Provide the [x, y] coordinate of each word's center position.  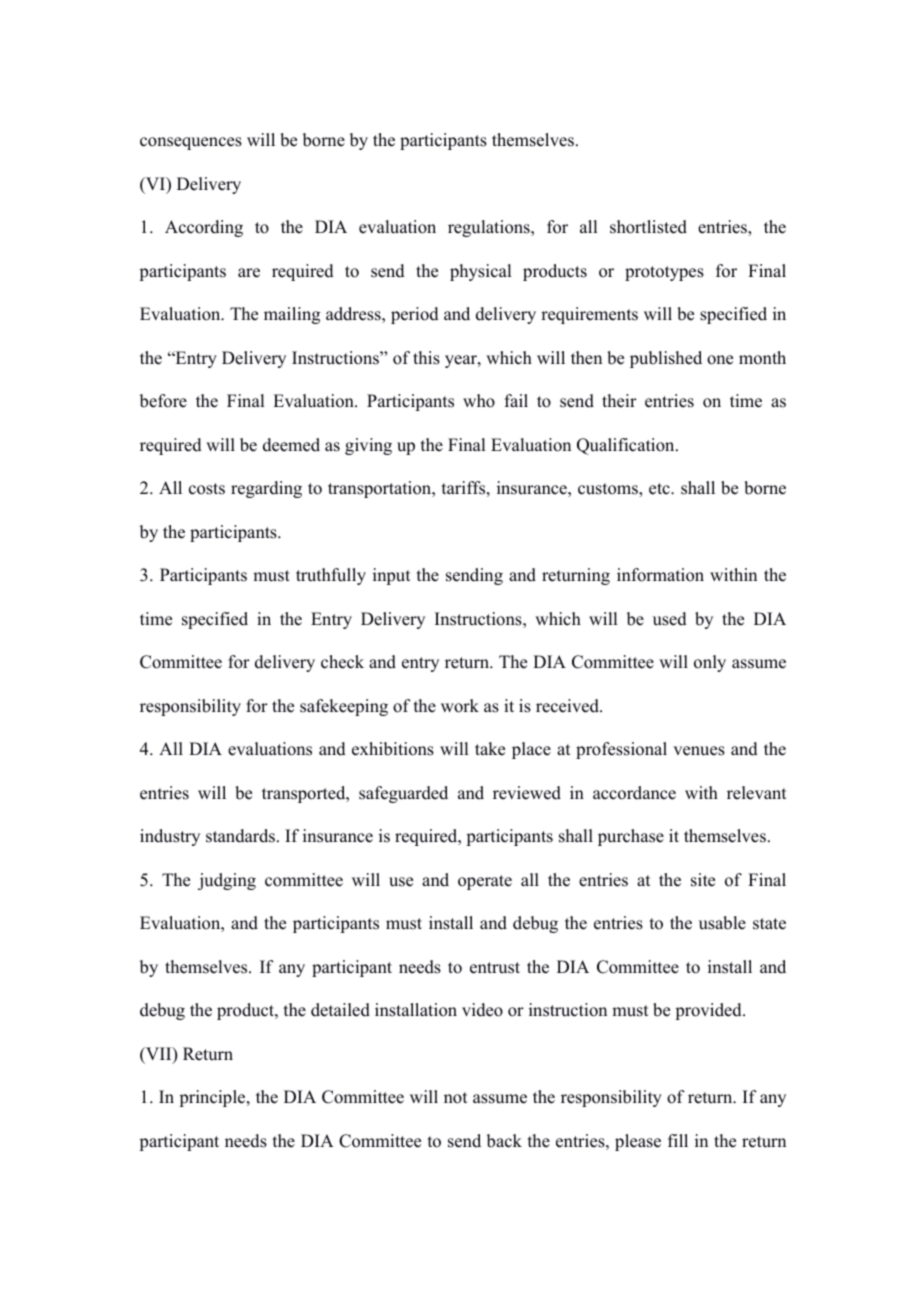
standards [240, 836]
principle [213, 1098]
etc [660, 489]
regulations [490, 228]
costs [207, 489]
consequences [191, 143]
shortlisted [648, 227]
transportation [381, 489]
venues [699, 751]
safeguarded [403, 794]
